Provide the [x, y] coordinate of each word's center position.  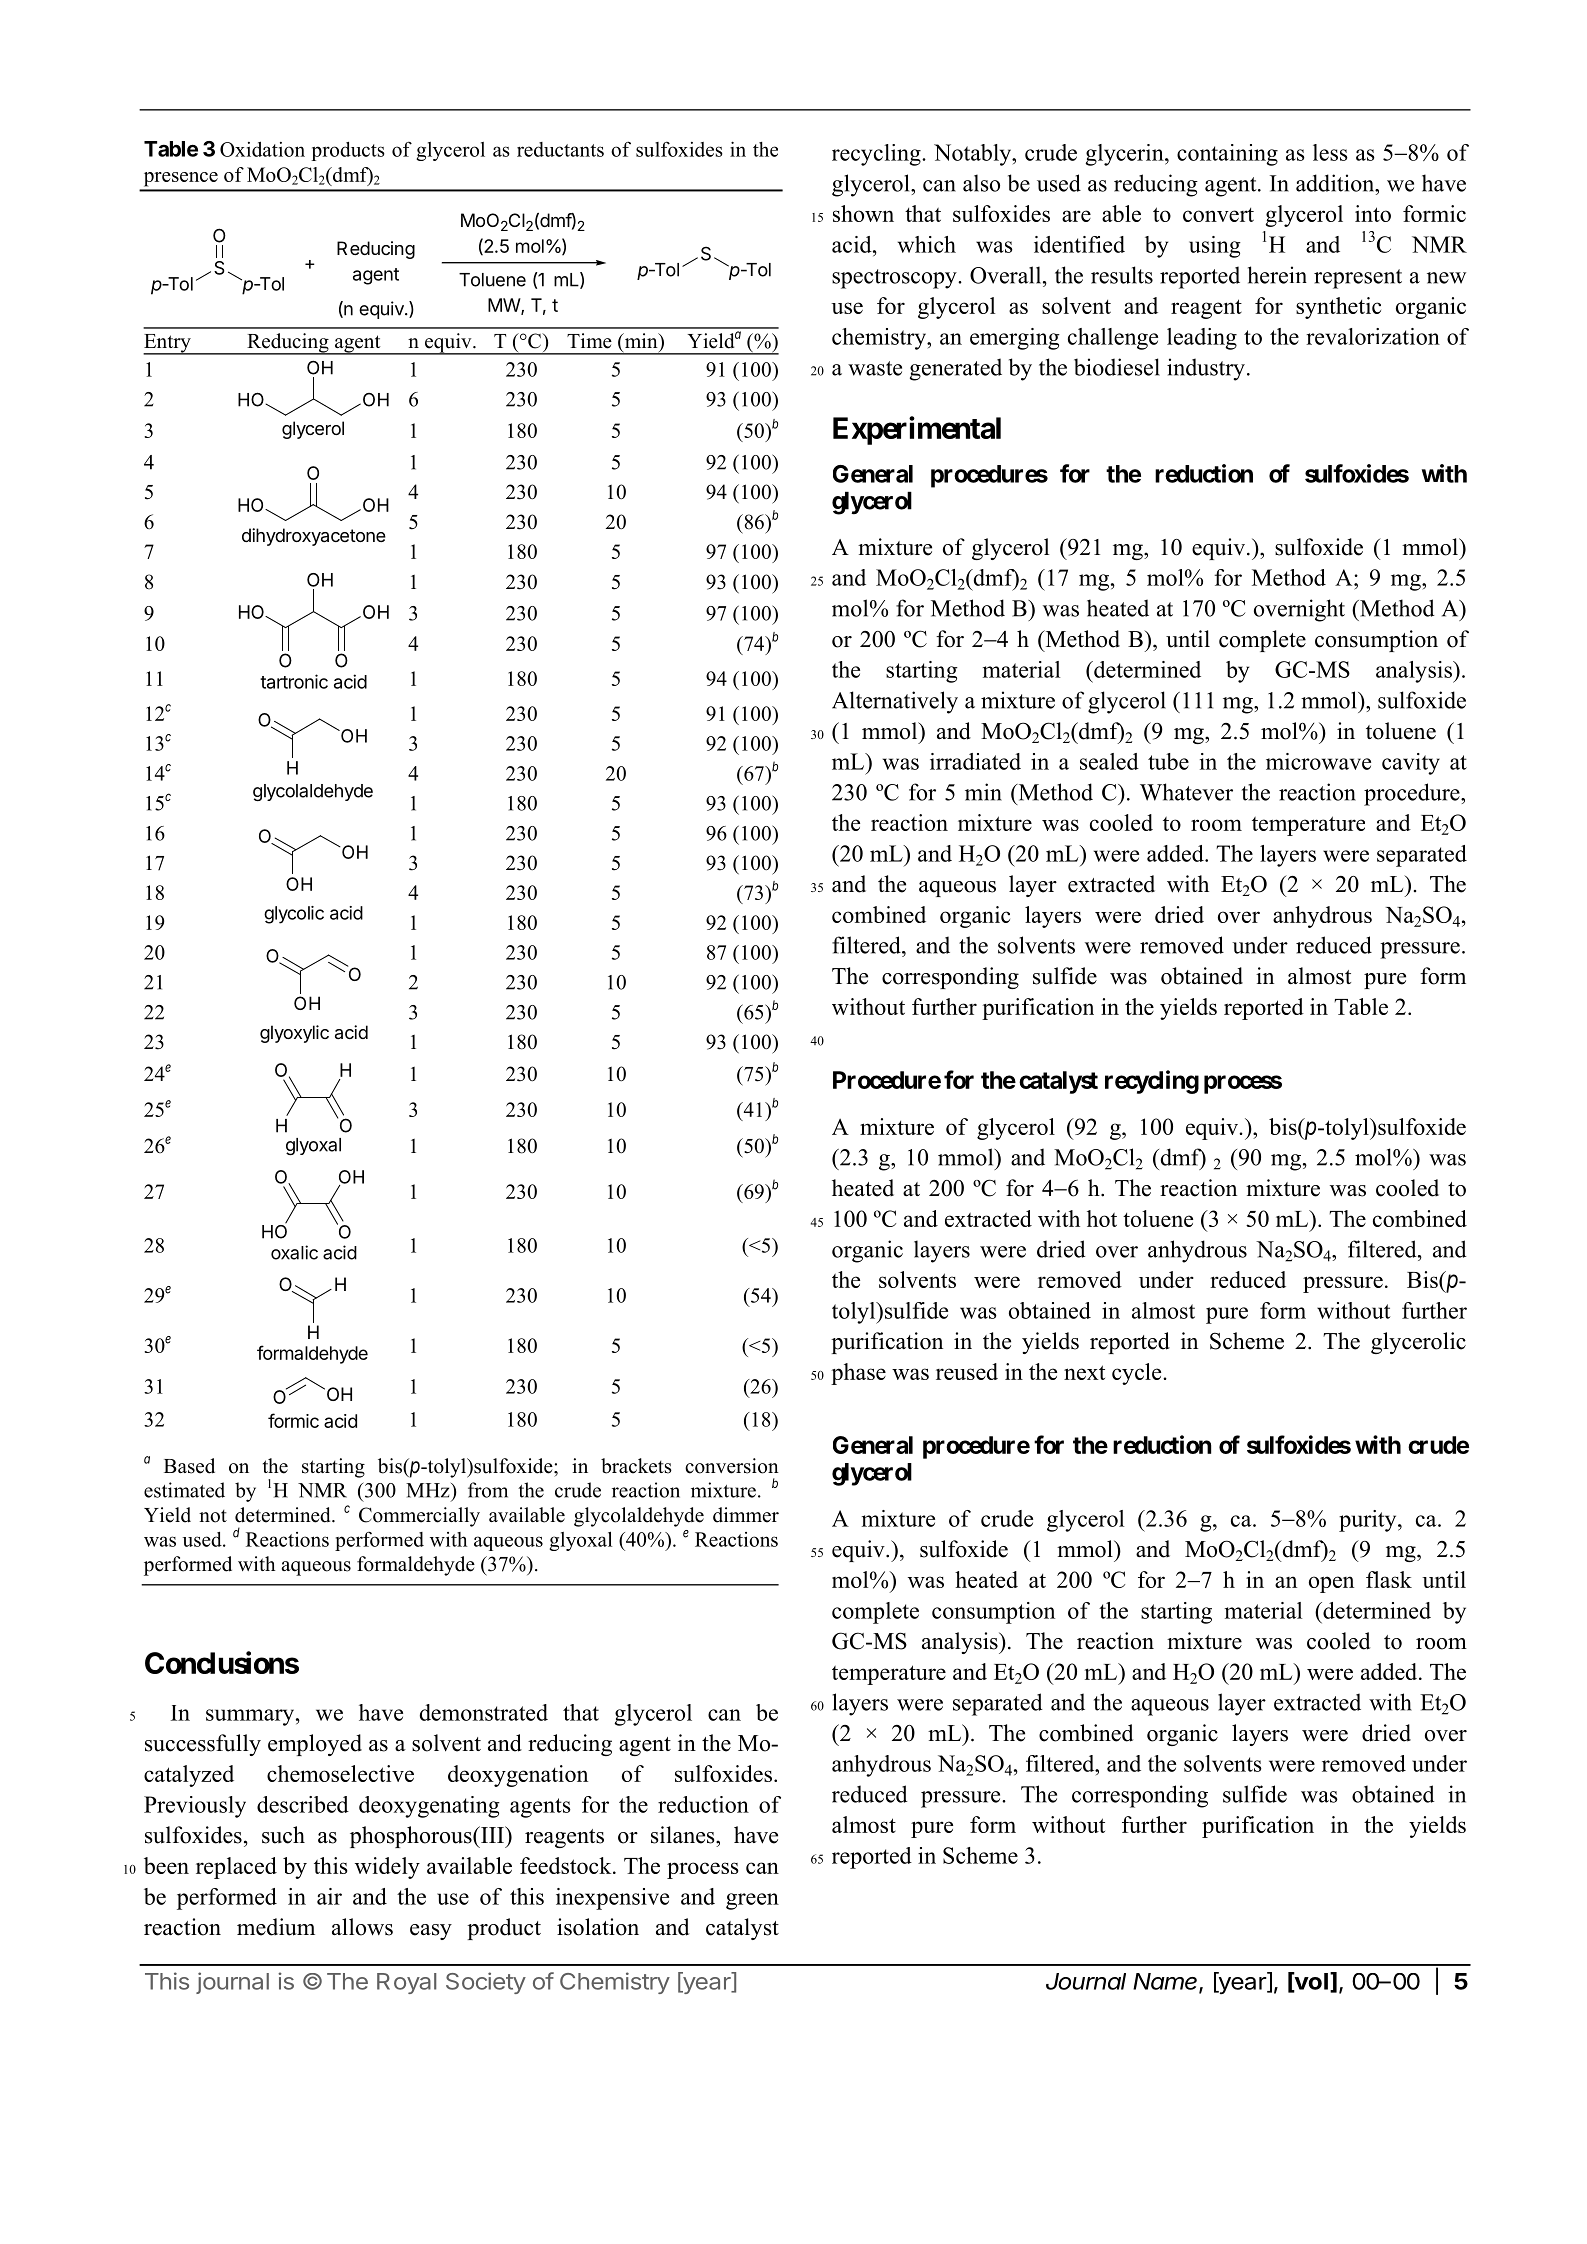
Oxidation [262, 149]
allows [362, 1927]
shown [863, 213]
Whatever [1186, 792]
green [752, 1901]
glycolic [294, 915]
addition [1336, 183]
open [1331, 1584]
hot [1102, 1218]
